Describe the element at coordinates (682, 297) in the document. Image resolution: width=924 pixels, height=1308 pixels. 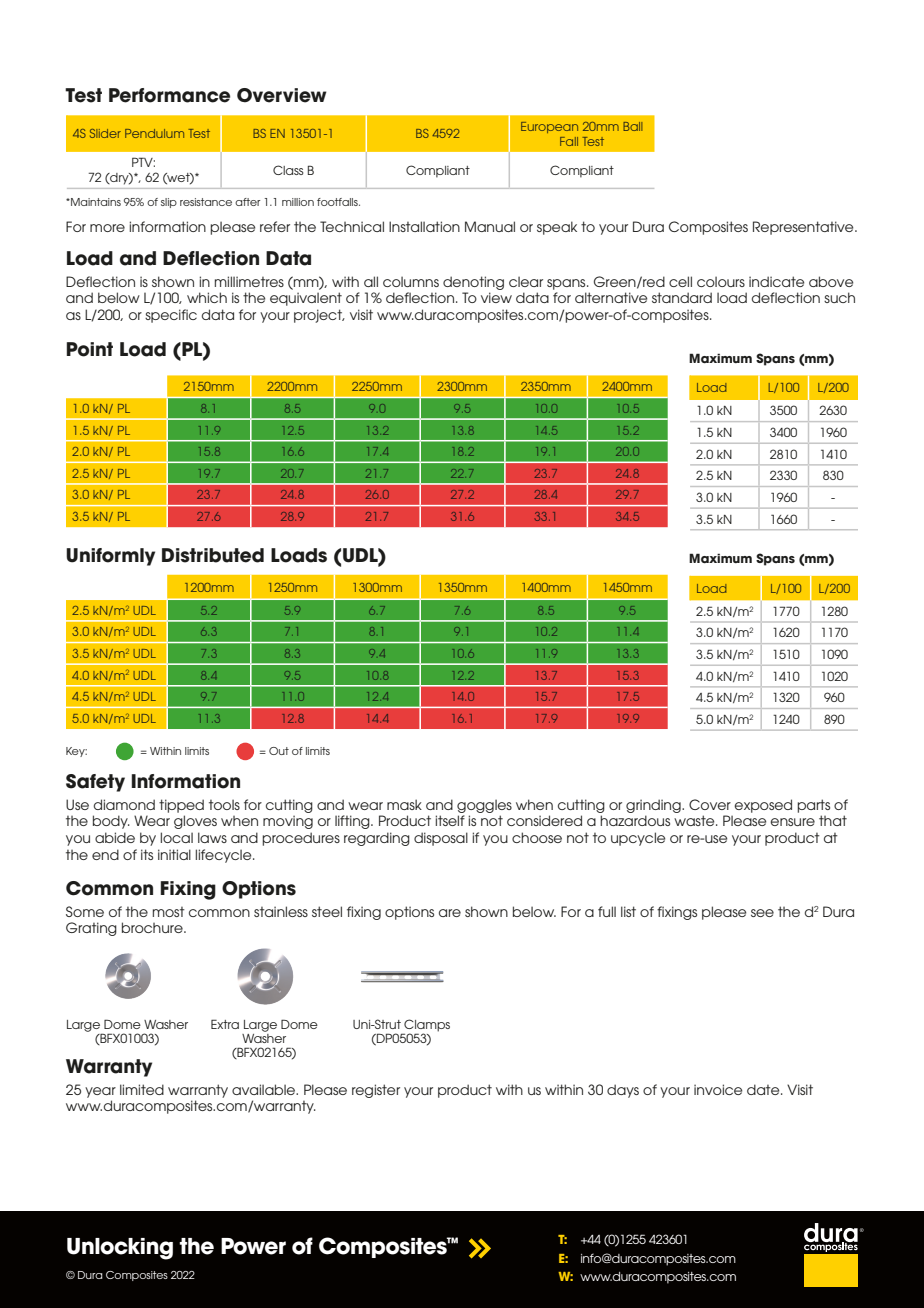
I see `standard` at that location.
